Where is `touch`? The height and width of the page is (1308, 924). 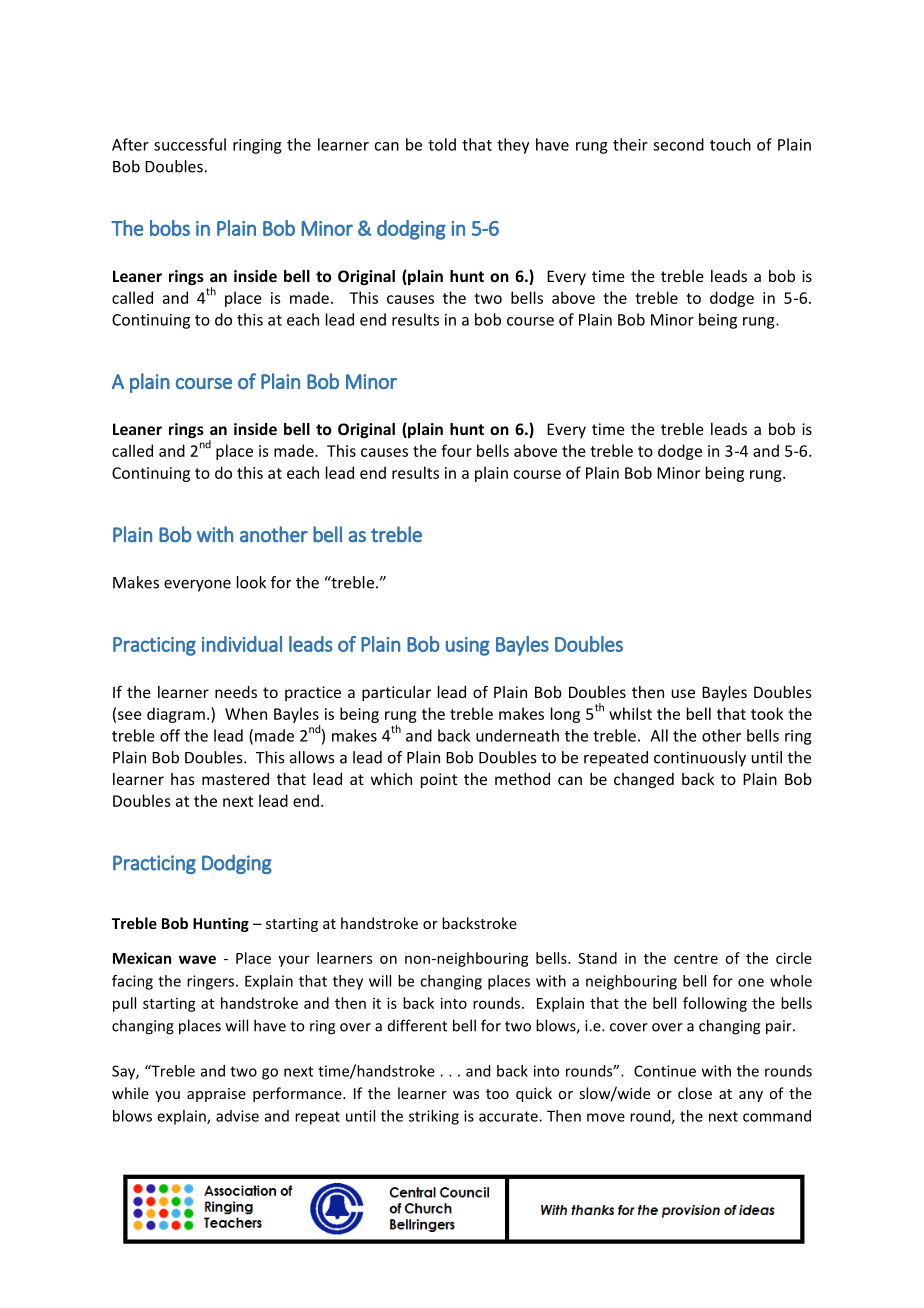
touch is located at coordinates (730, 144).
